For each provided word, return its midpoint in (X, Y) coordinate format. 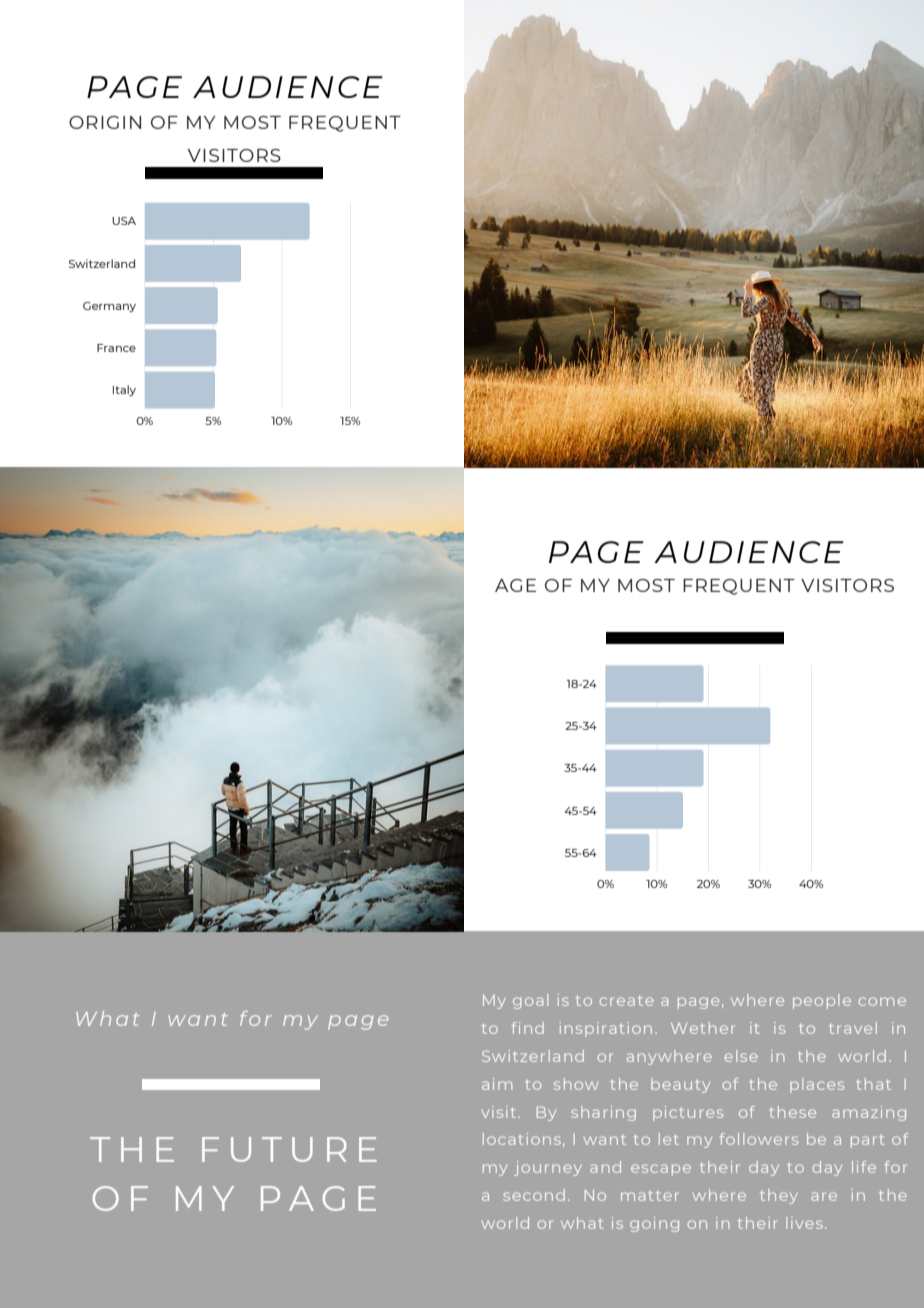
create (626, 1001)
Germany (109, 307)
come (882, 1001)
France (116, 348)
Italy (124, 390)
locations (522, 1139)
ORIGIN (105, 122)
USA (124, 221)
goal (530, 1001)
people (822, 1001)
